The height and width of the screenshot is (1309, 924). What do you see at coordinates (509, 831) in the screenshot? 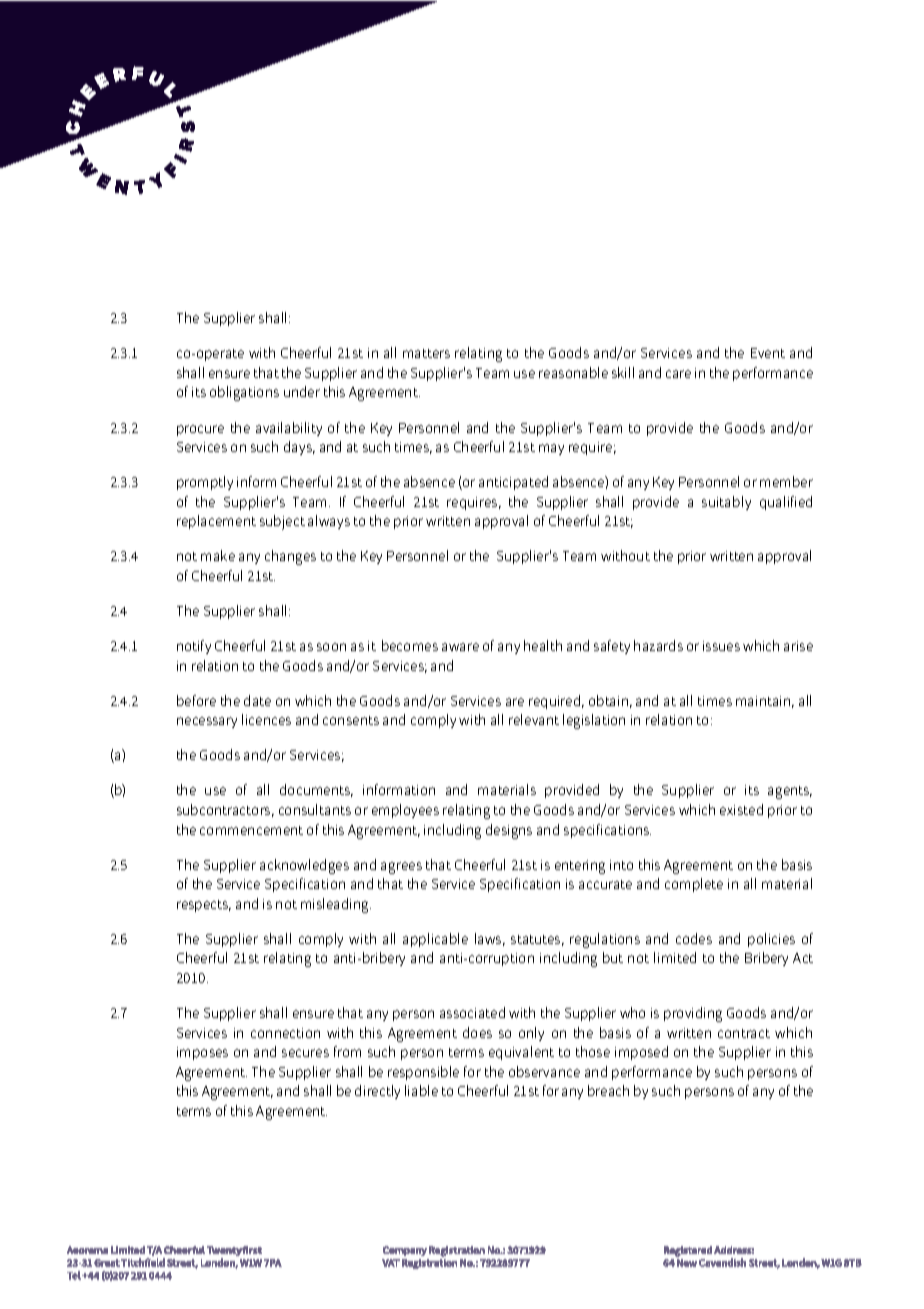
I see `designs` at bounding box center [509, 831].
